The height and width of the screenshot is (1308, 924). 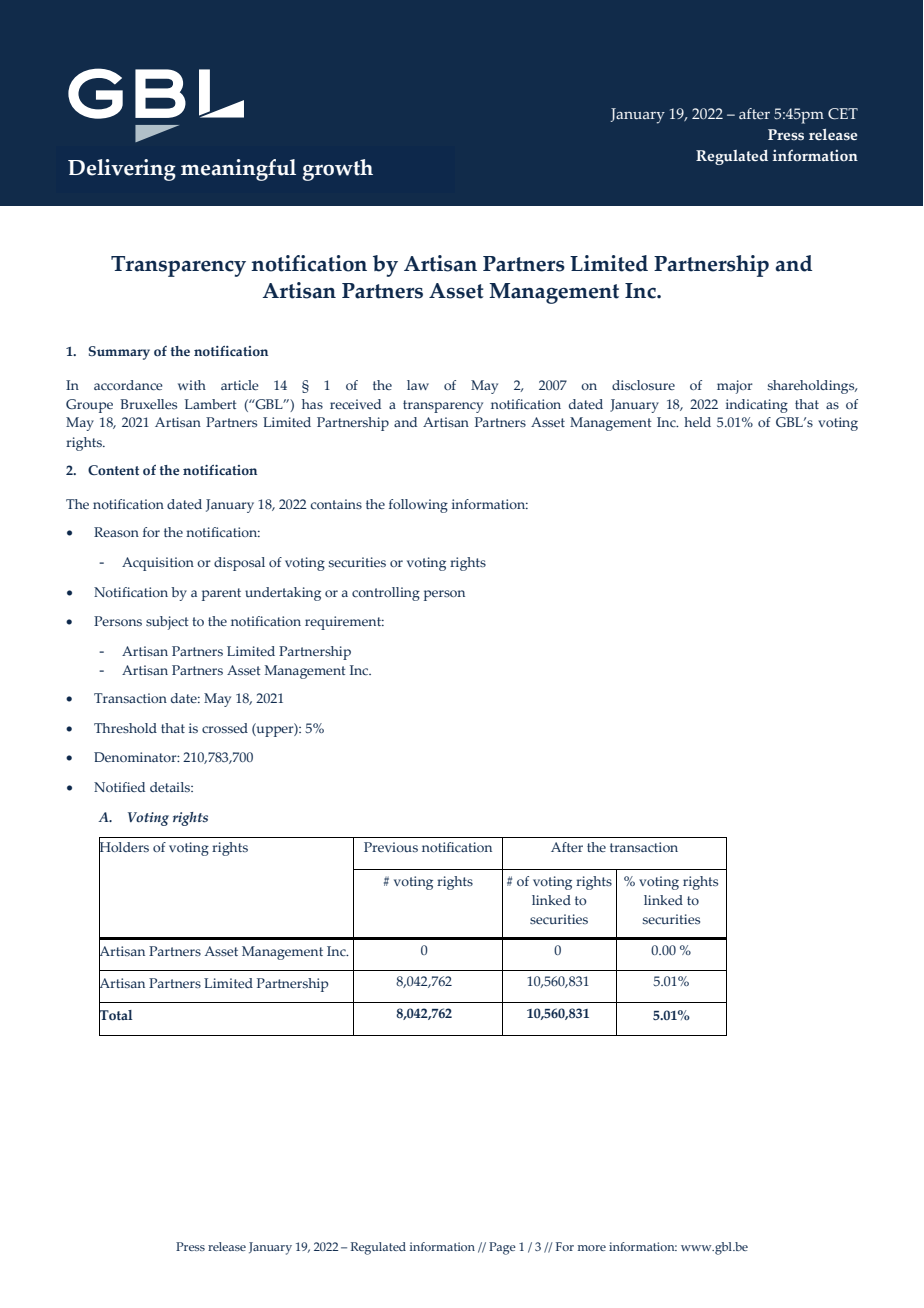 I want to click on more, so click(x=592, y=1248).
